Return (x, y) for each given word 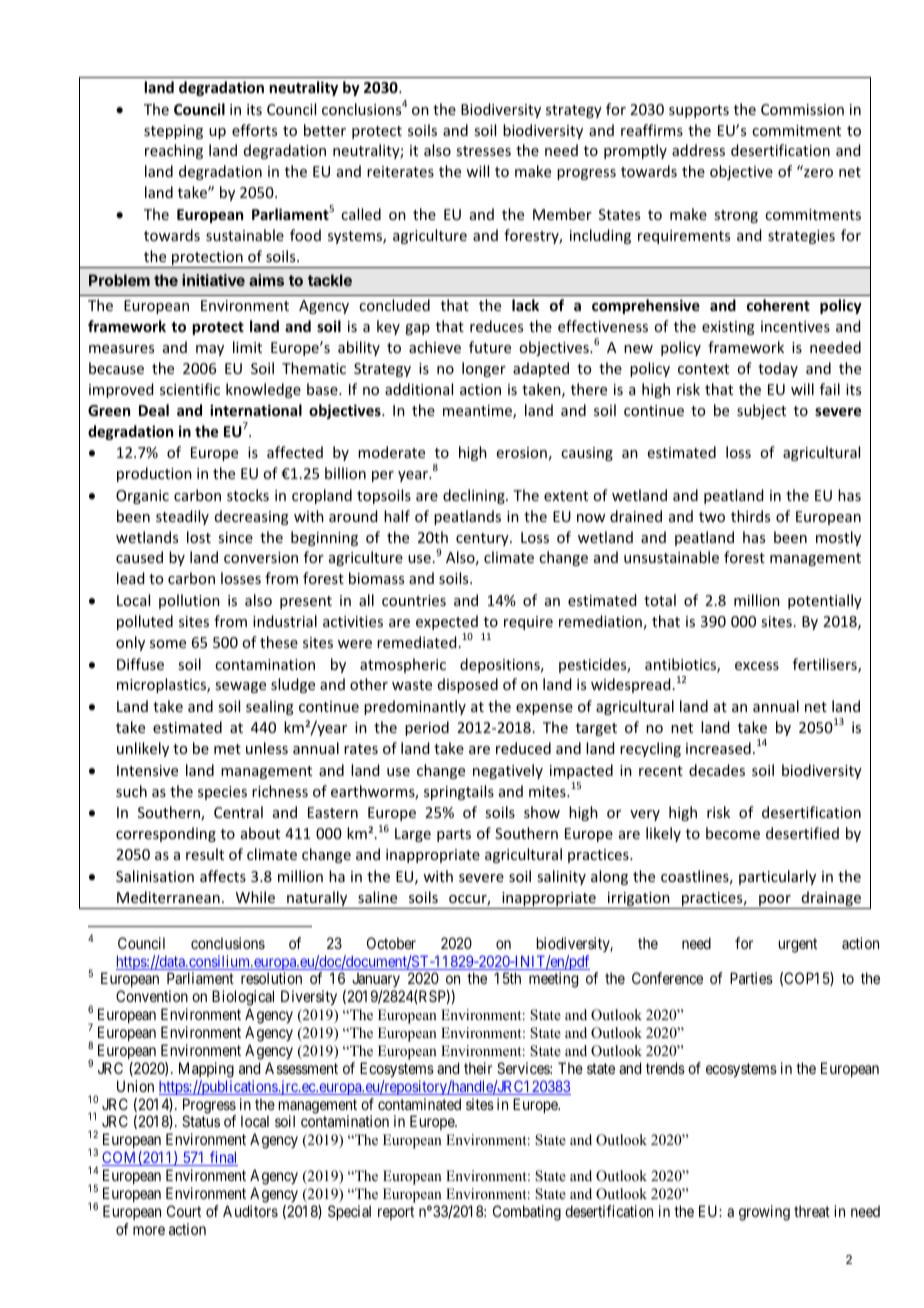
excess (757, 666)
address (698, 150)
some (168, 644)
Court (184, 1211)
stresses (483, 151)
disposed (468, 685)
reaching (174, 151)
